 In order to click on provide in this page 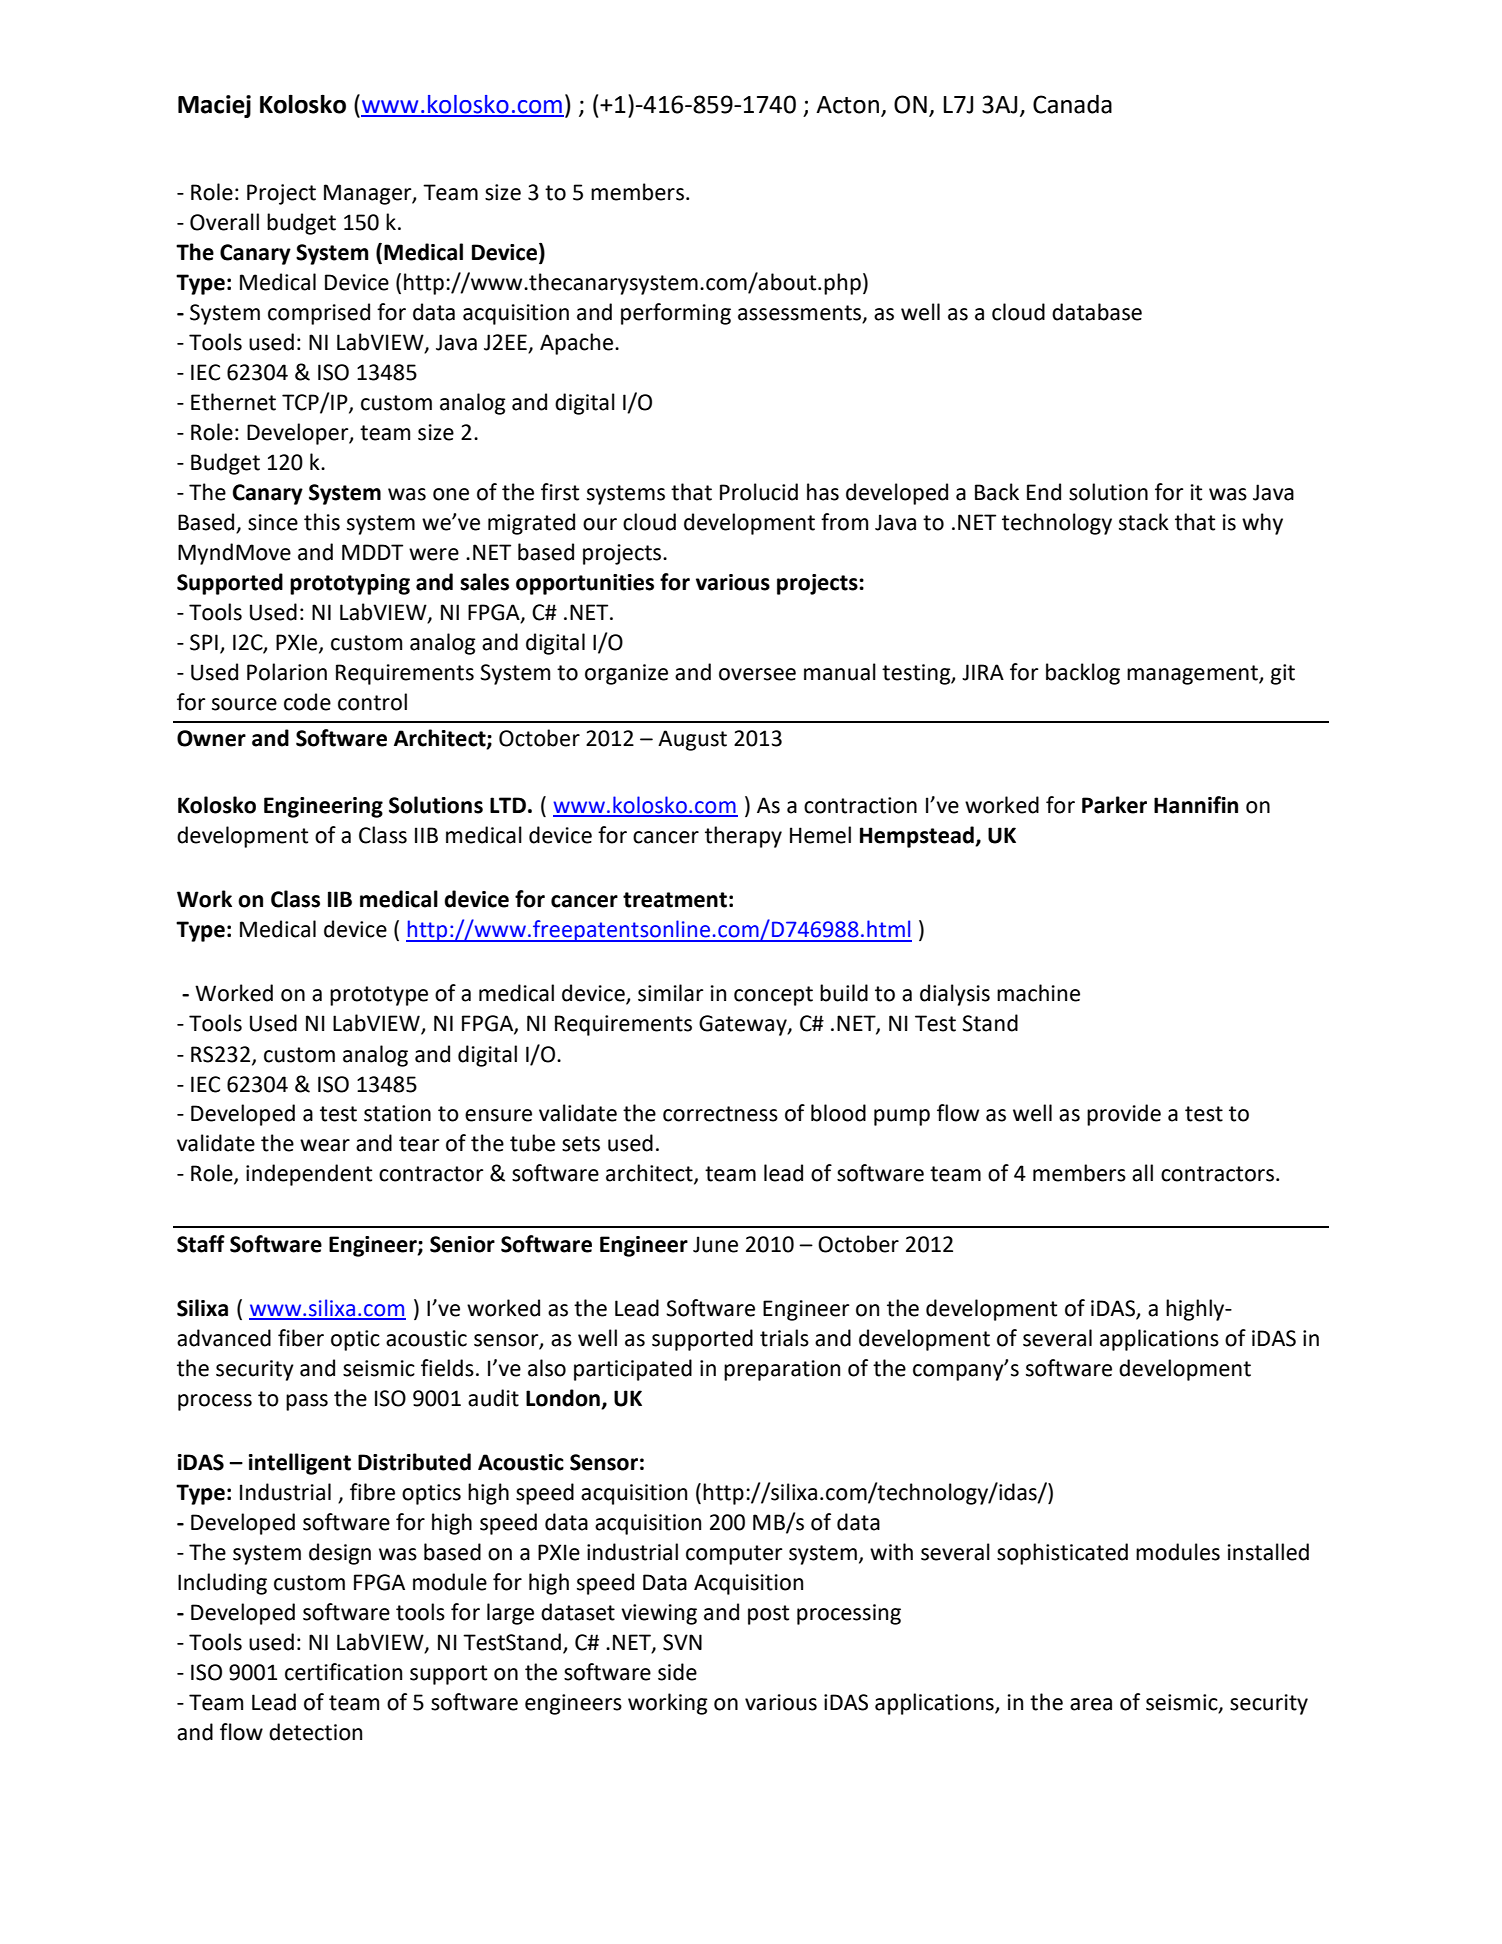, I will do `click(1124, 1115)`.
